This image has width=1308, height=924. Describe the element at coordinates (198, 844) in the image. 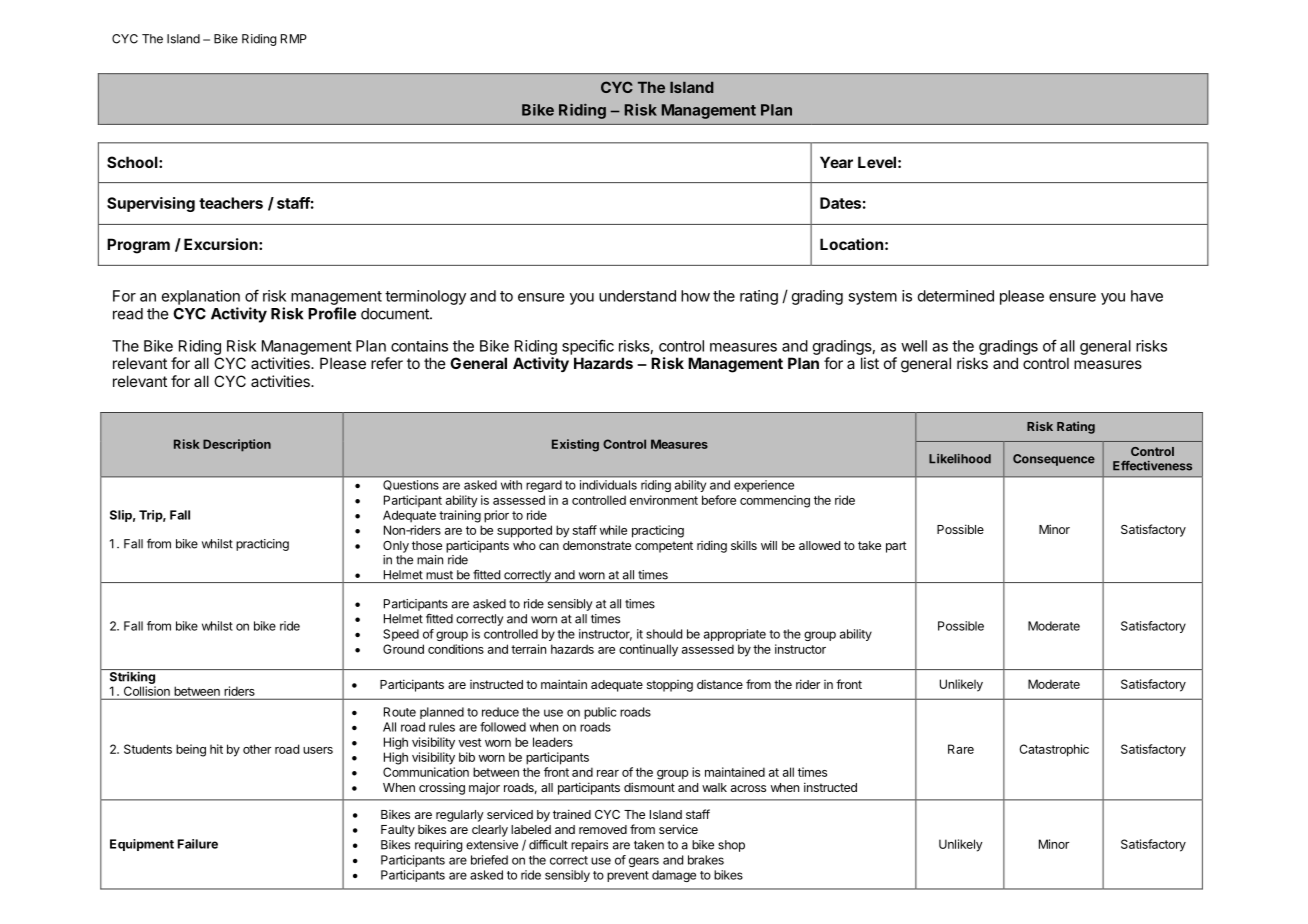

I see `Failure` at that location.
